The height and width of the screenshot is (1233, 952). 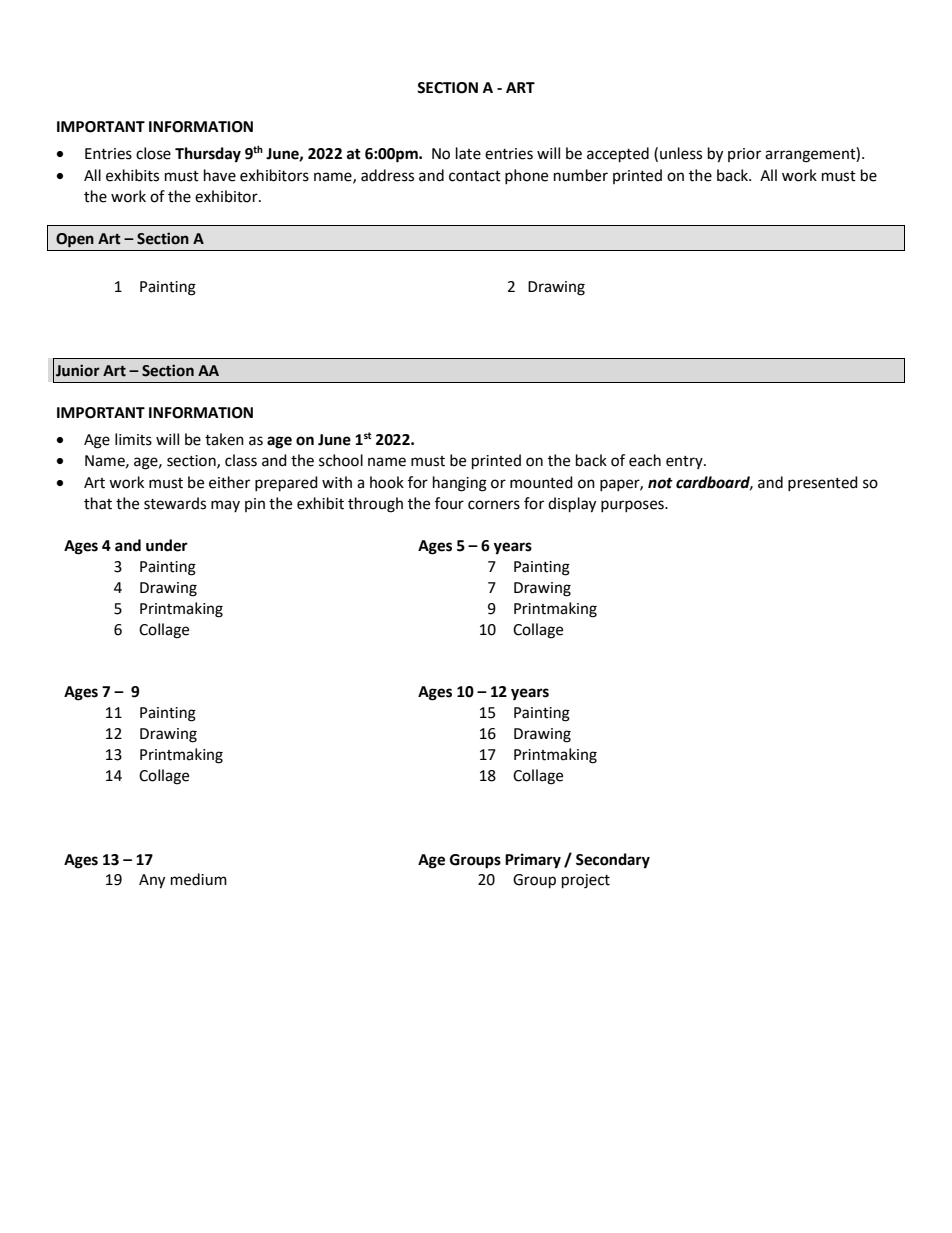 What do you see at coordinates (533, 861) in the screenshot?
I see `Primary` at bounding box center [533, 861].
